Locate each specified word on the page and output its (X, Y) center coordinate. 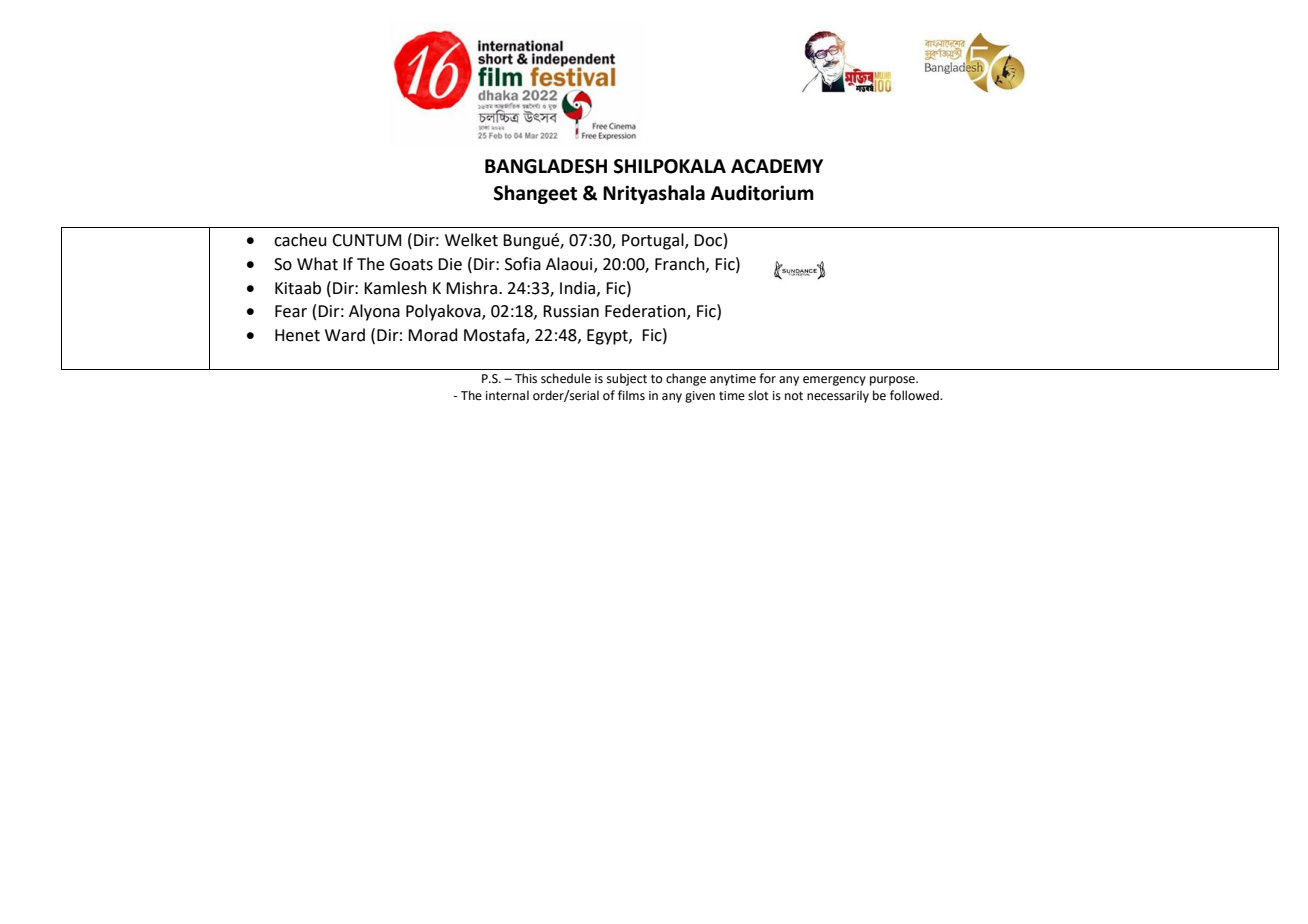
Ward (345, 335)
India (579, 288)
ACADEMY (777, 166)
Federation (646, 312)
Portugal (654, 241)
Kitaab (298, 288)
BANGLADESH (546, 166)
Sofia (523, 264)
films (631, 395)
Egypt (608, 337)
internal (507, 395)
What (317, 264)
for (767, 378)
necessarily (838, 396)
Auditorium (762, 193)
